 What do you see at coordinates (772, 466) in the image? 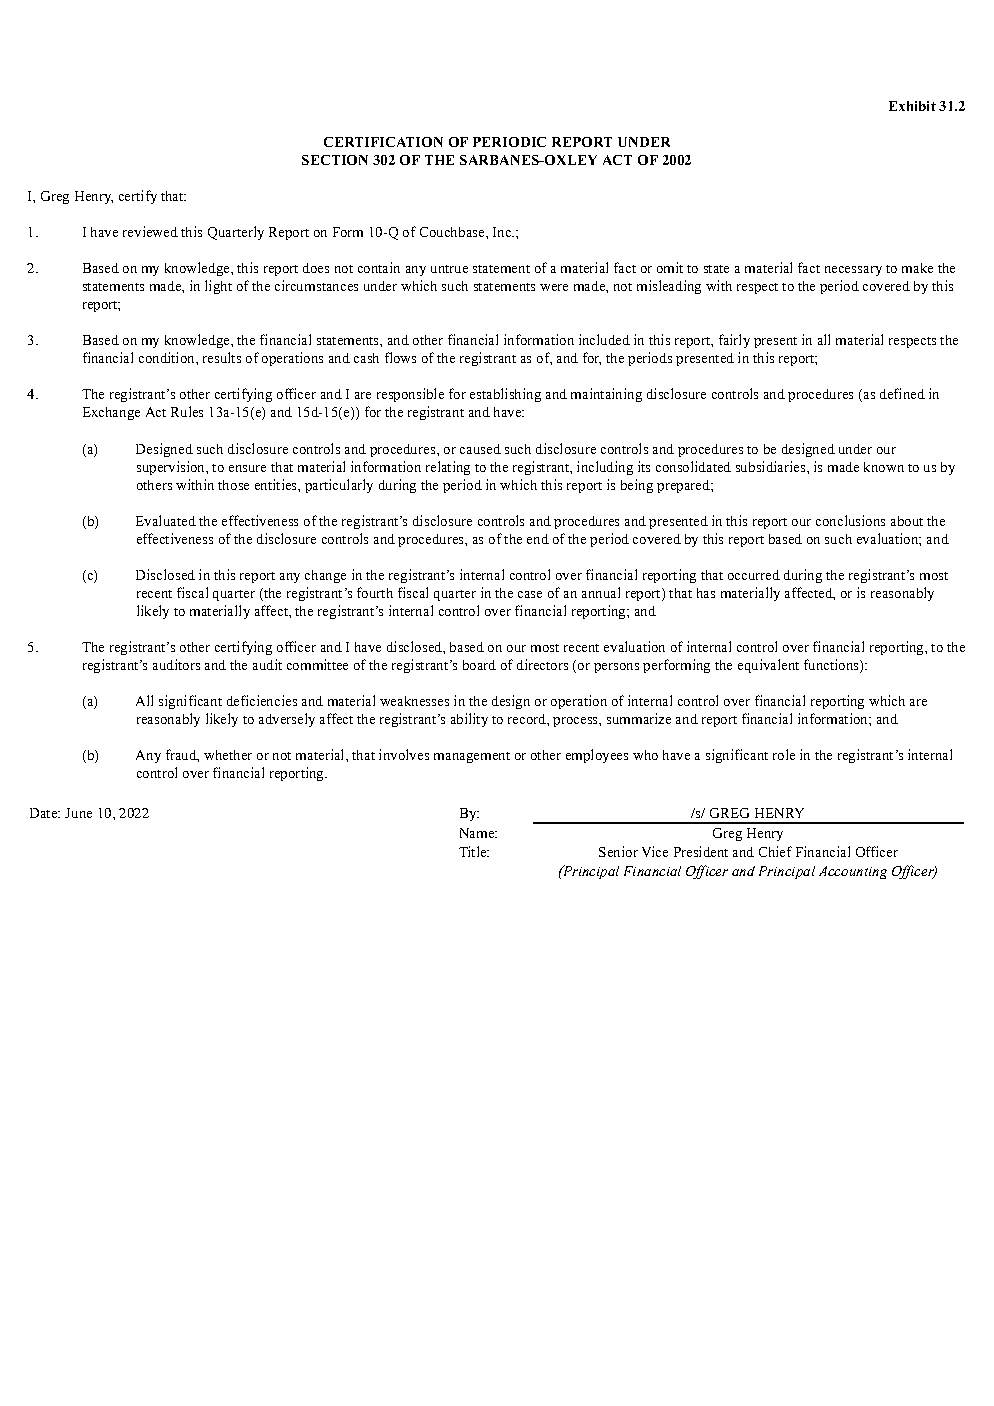
I see `subsidiaries` at bounding box center [772, 466].
